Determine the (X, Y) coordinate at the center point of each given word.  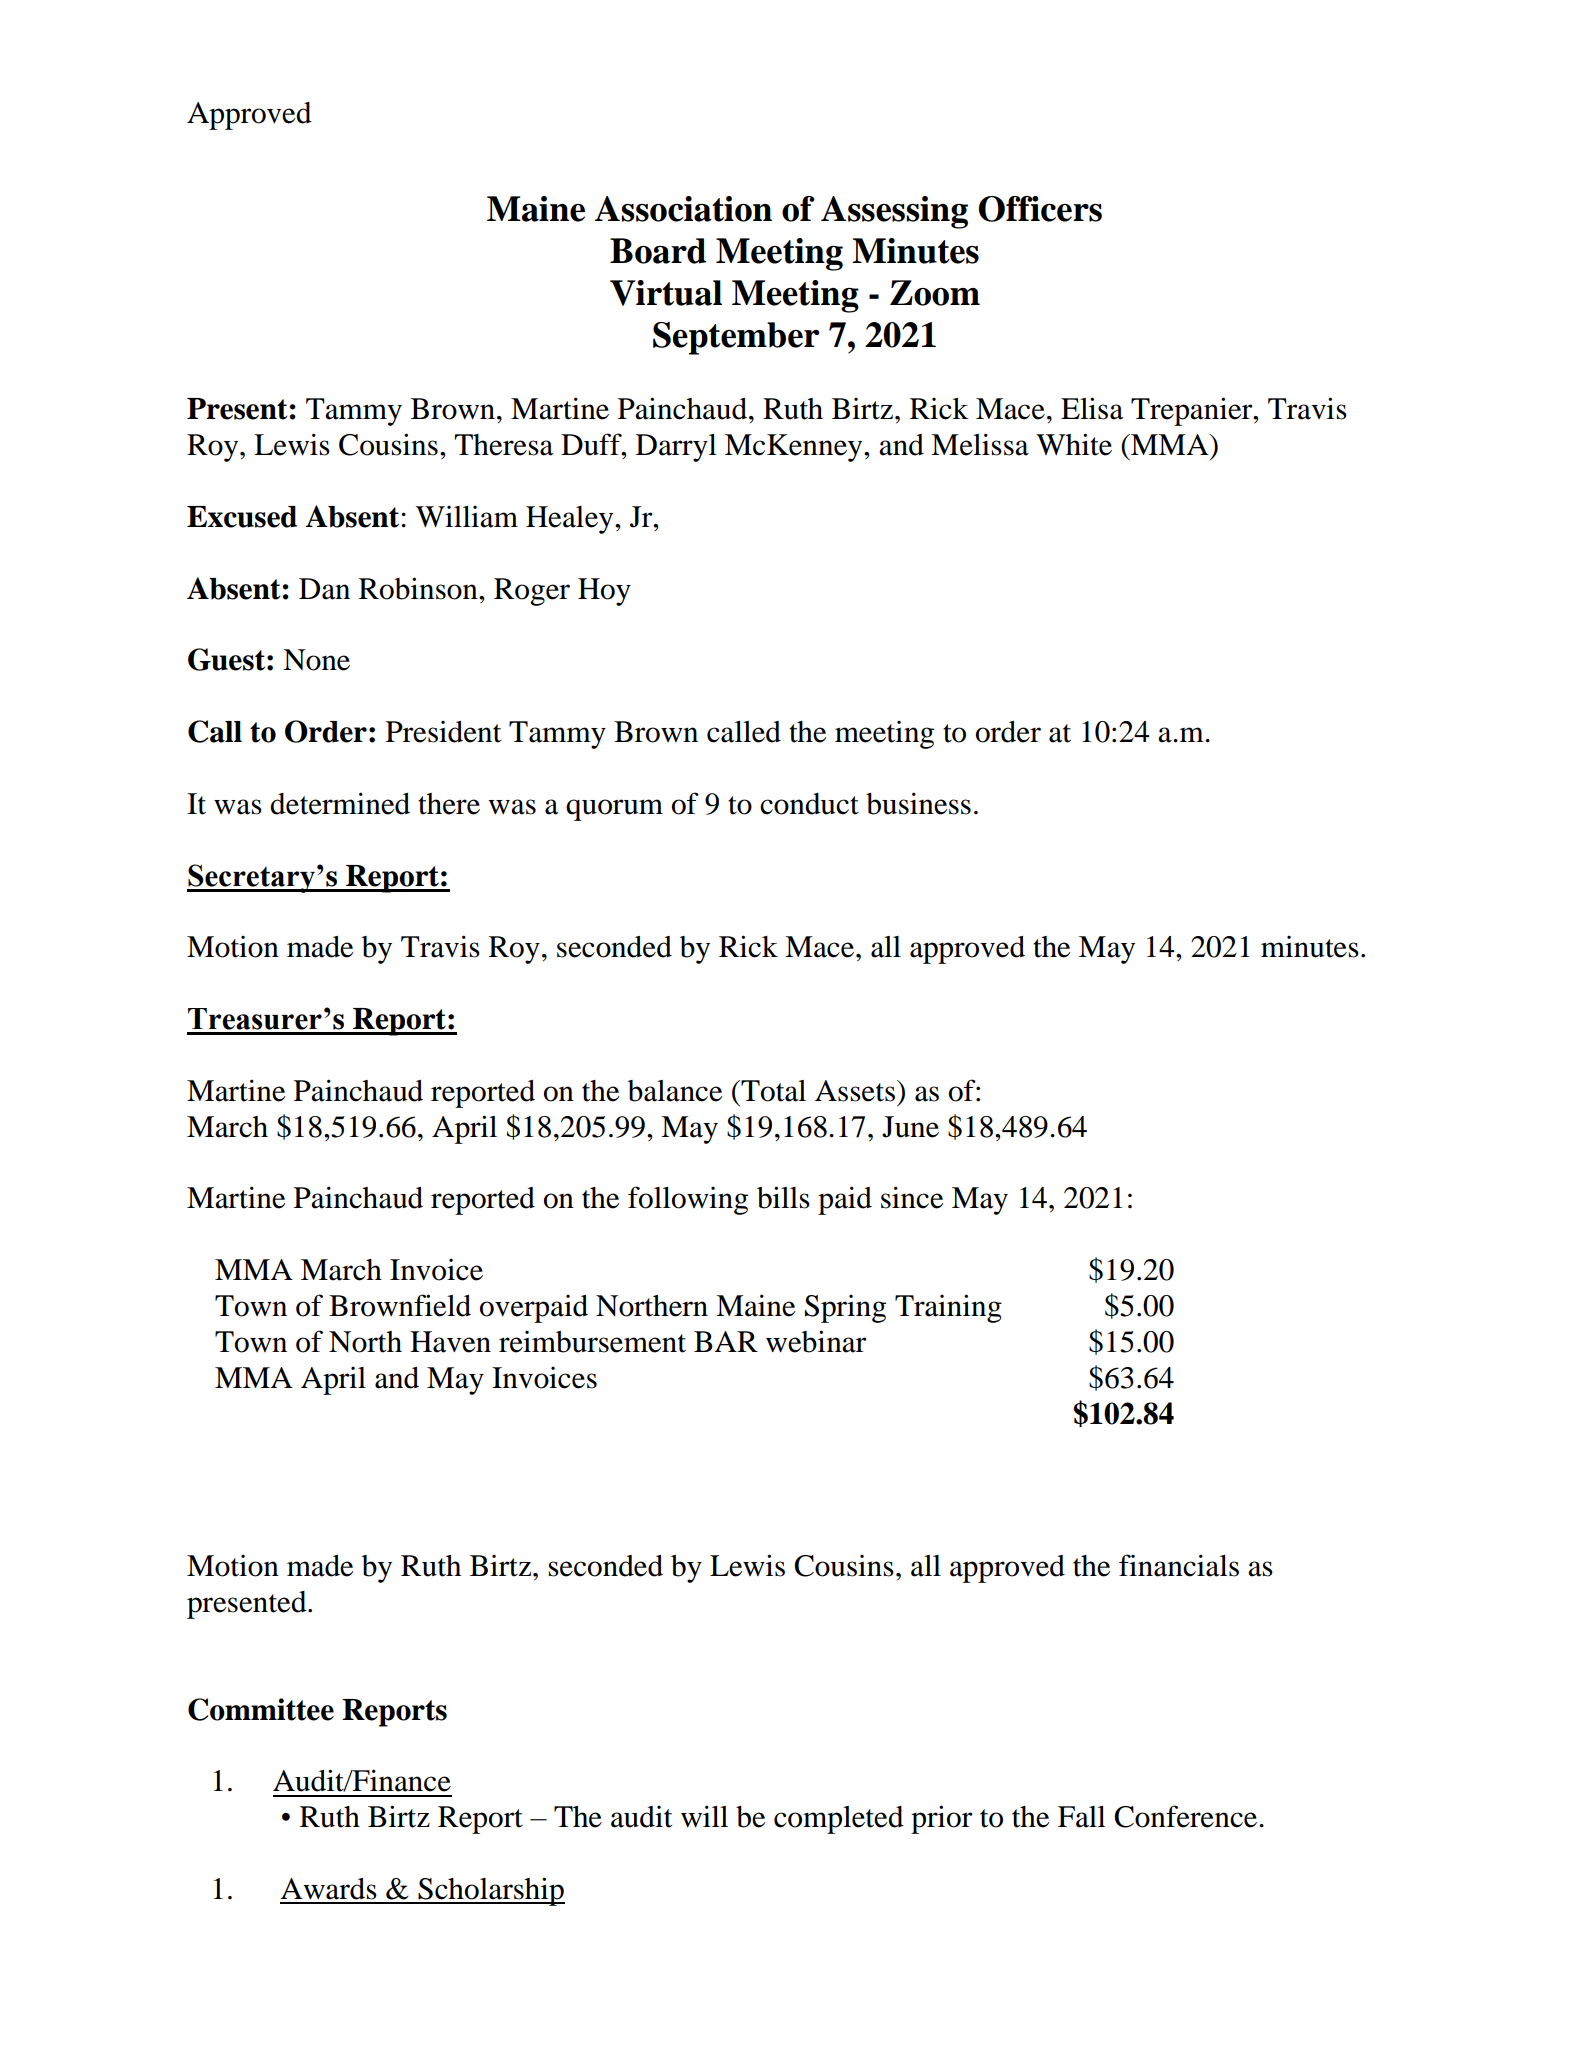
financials (1179, 1565)
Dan (324, 589)
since (912, 1197)
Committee (261, 1709)
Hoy (604, 592)
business (918, 803)
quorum (614, 810)
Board (658, 251)
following (688, 1200)
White (1074, 444)
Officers (1040, 209)
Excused (242, 517)
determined (340, 803)
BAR (726, 1341)
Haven (450, 1342)
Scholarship (490, 1891)
